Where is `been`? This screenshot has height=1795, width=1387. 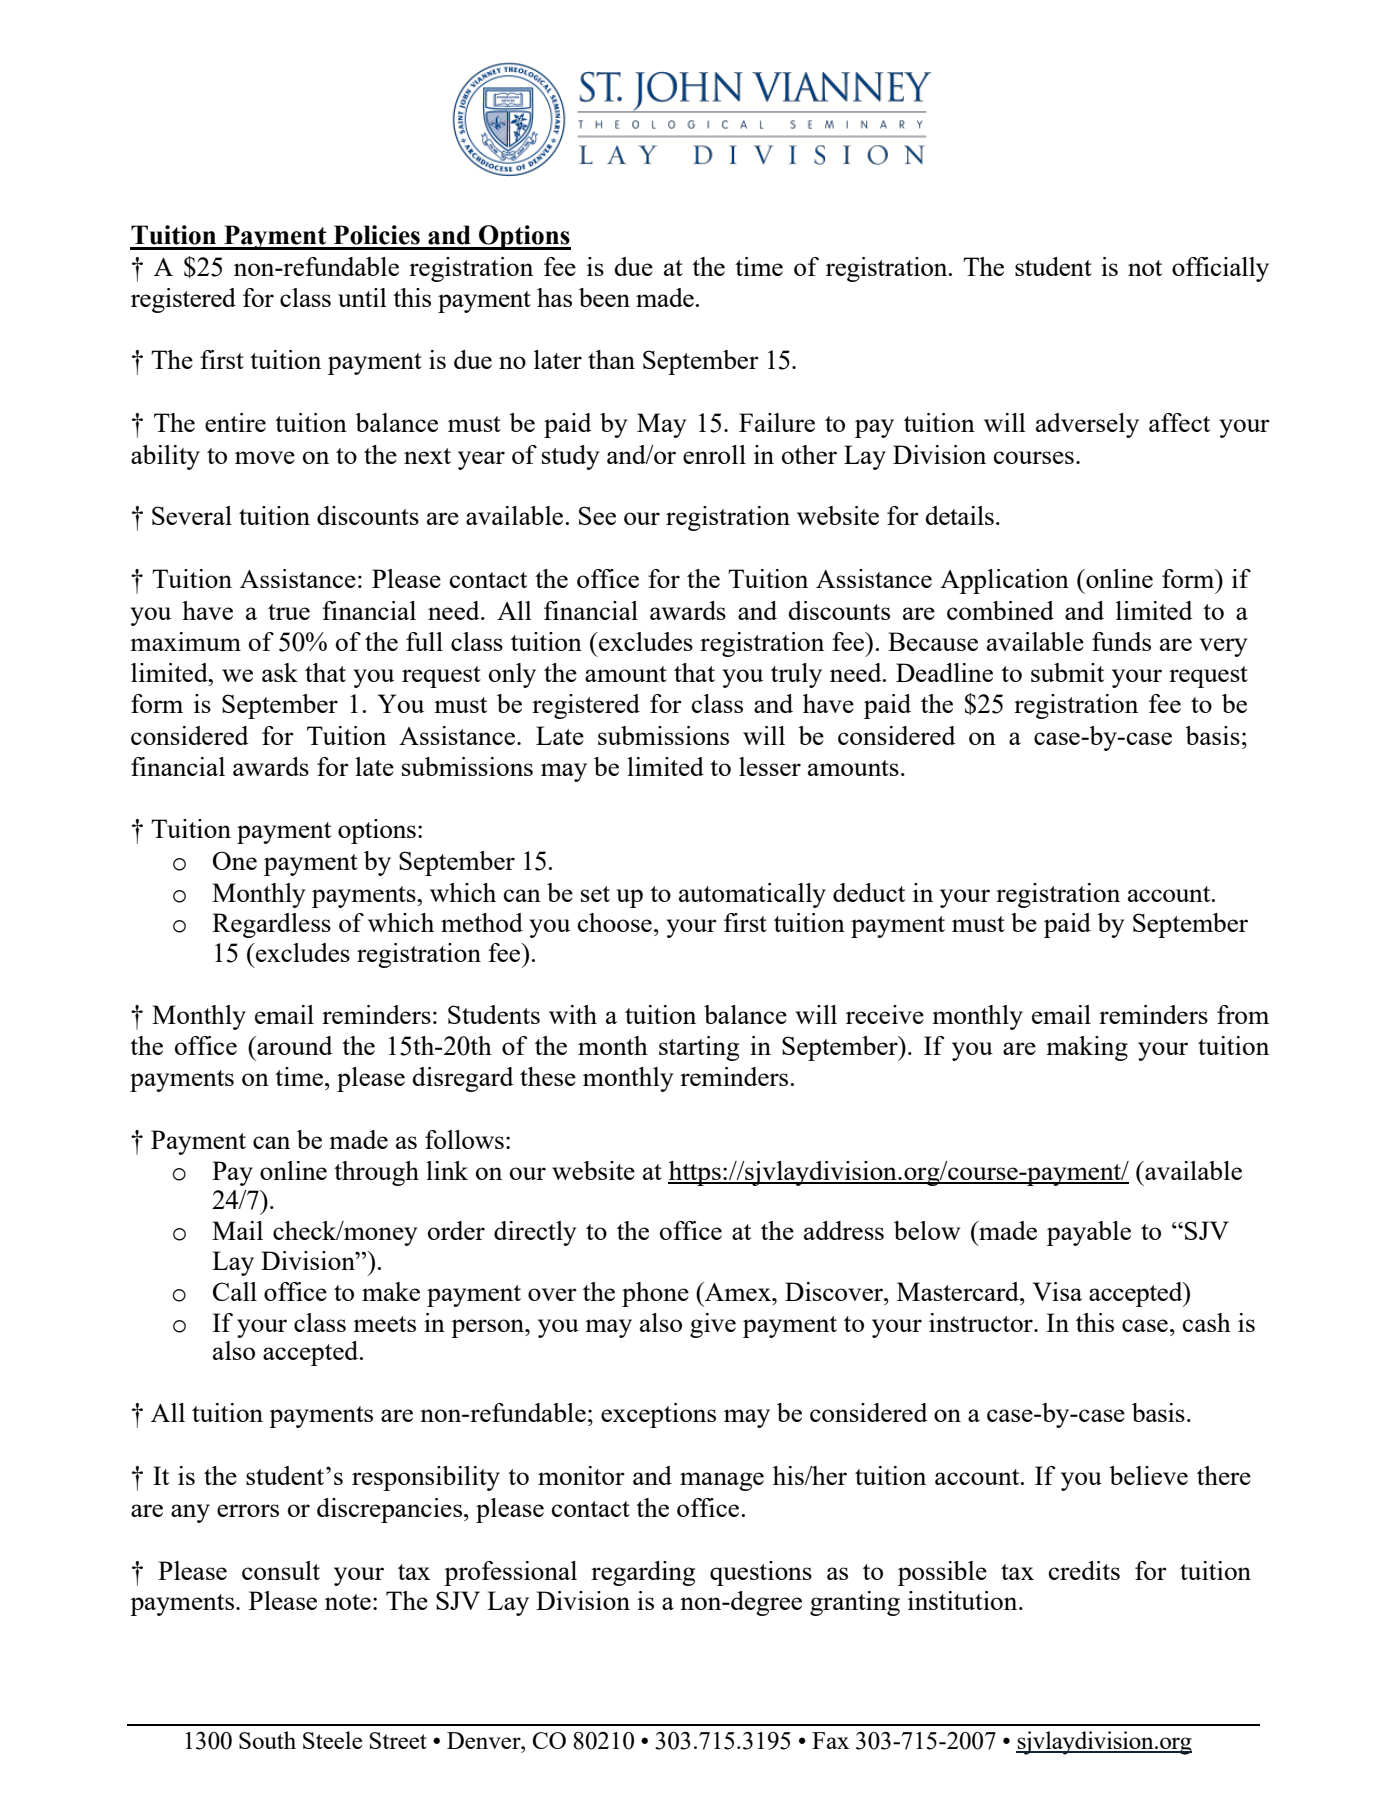 been is located at coordinates (604, 297).
